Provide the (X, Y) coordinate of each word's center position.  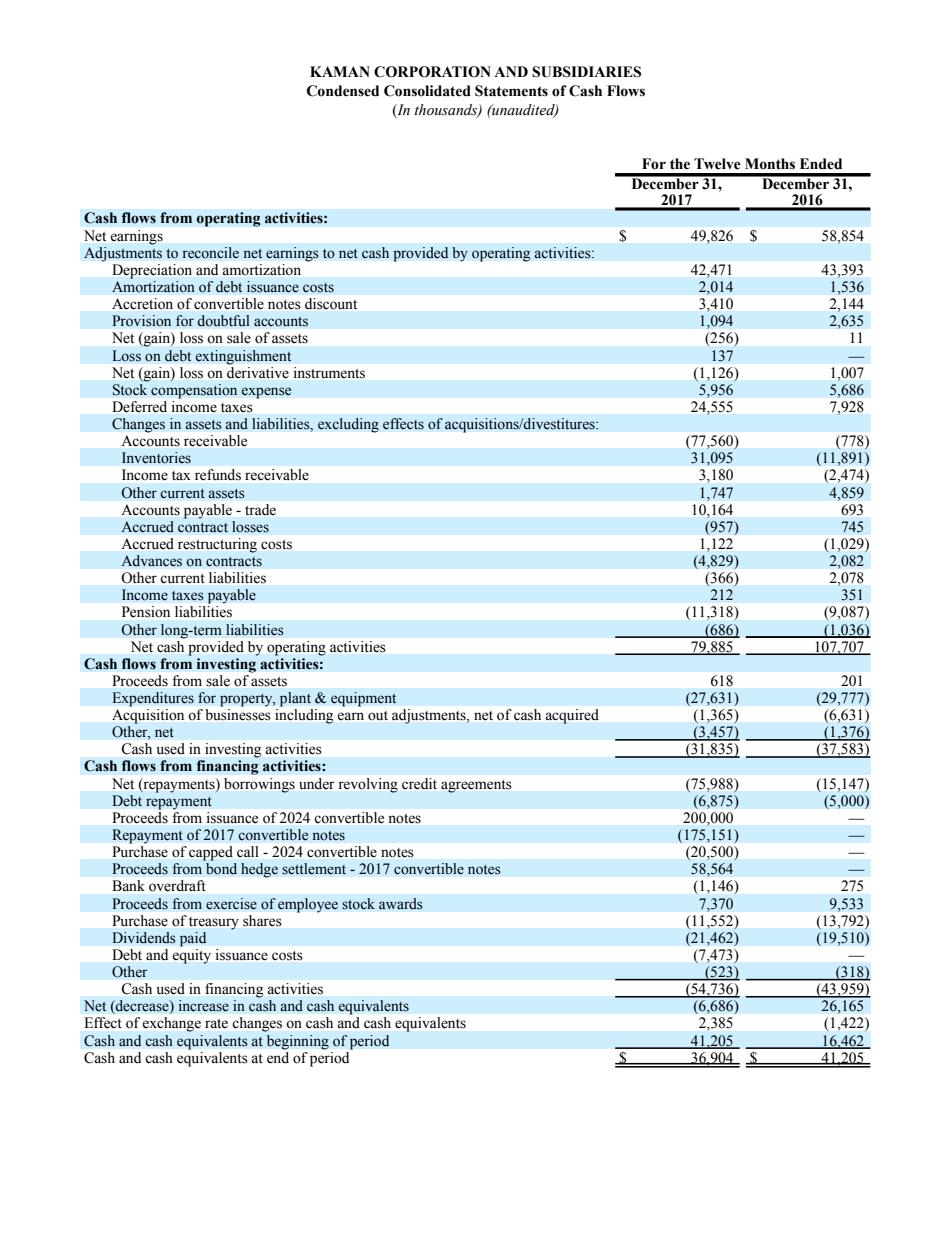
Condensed (343, 91)
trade (260, 509)
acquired (572, 716)
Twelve (717, 164)
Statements (511, 91)
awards (401, 904)
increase (203, 1006)
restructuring (217, 545)
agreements (476, 786)
